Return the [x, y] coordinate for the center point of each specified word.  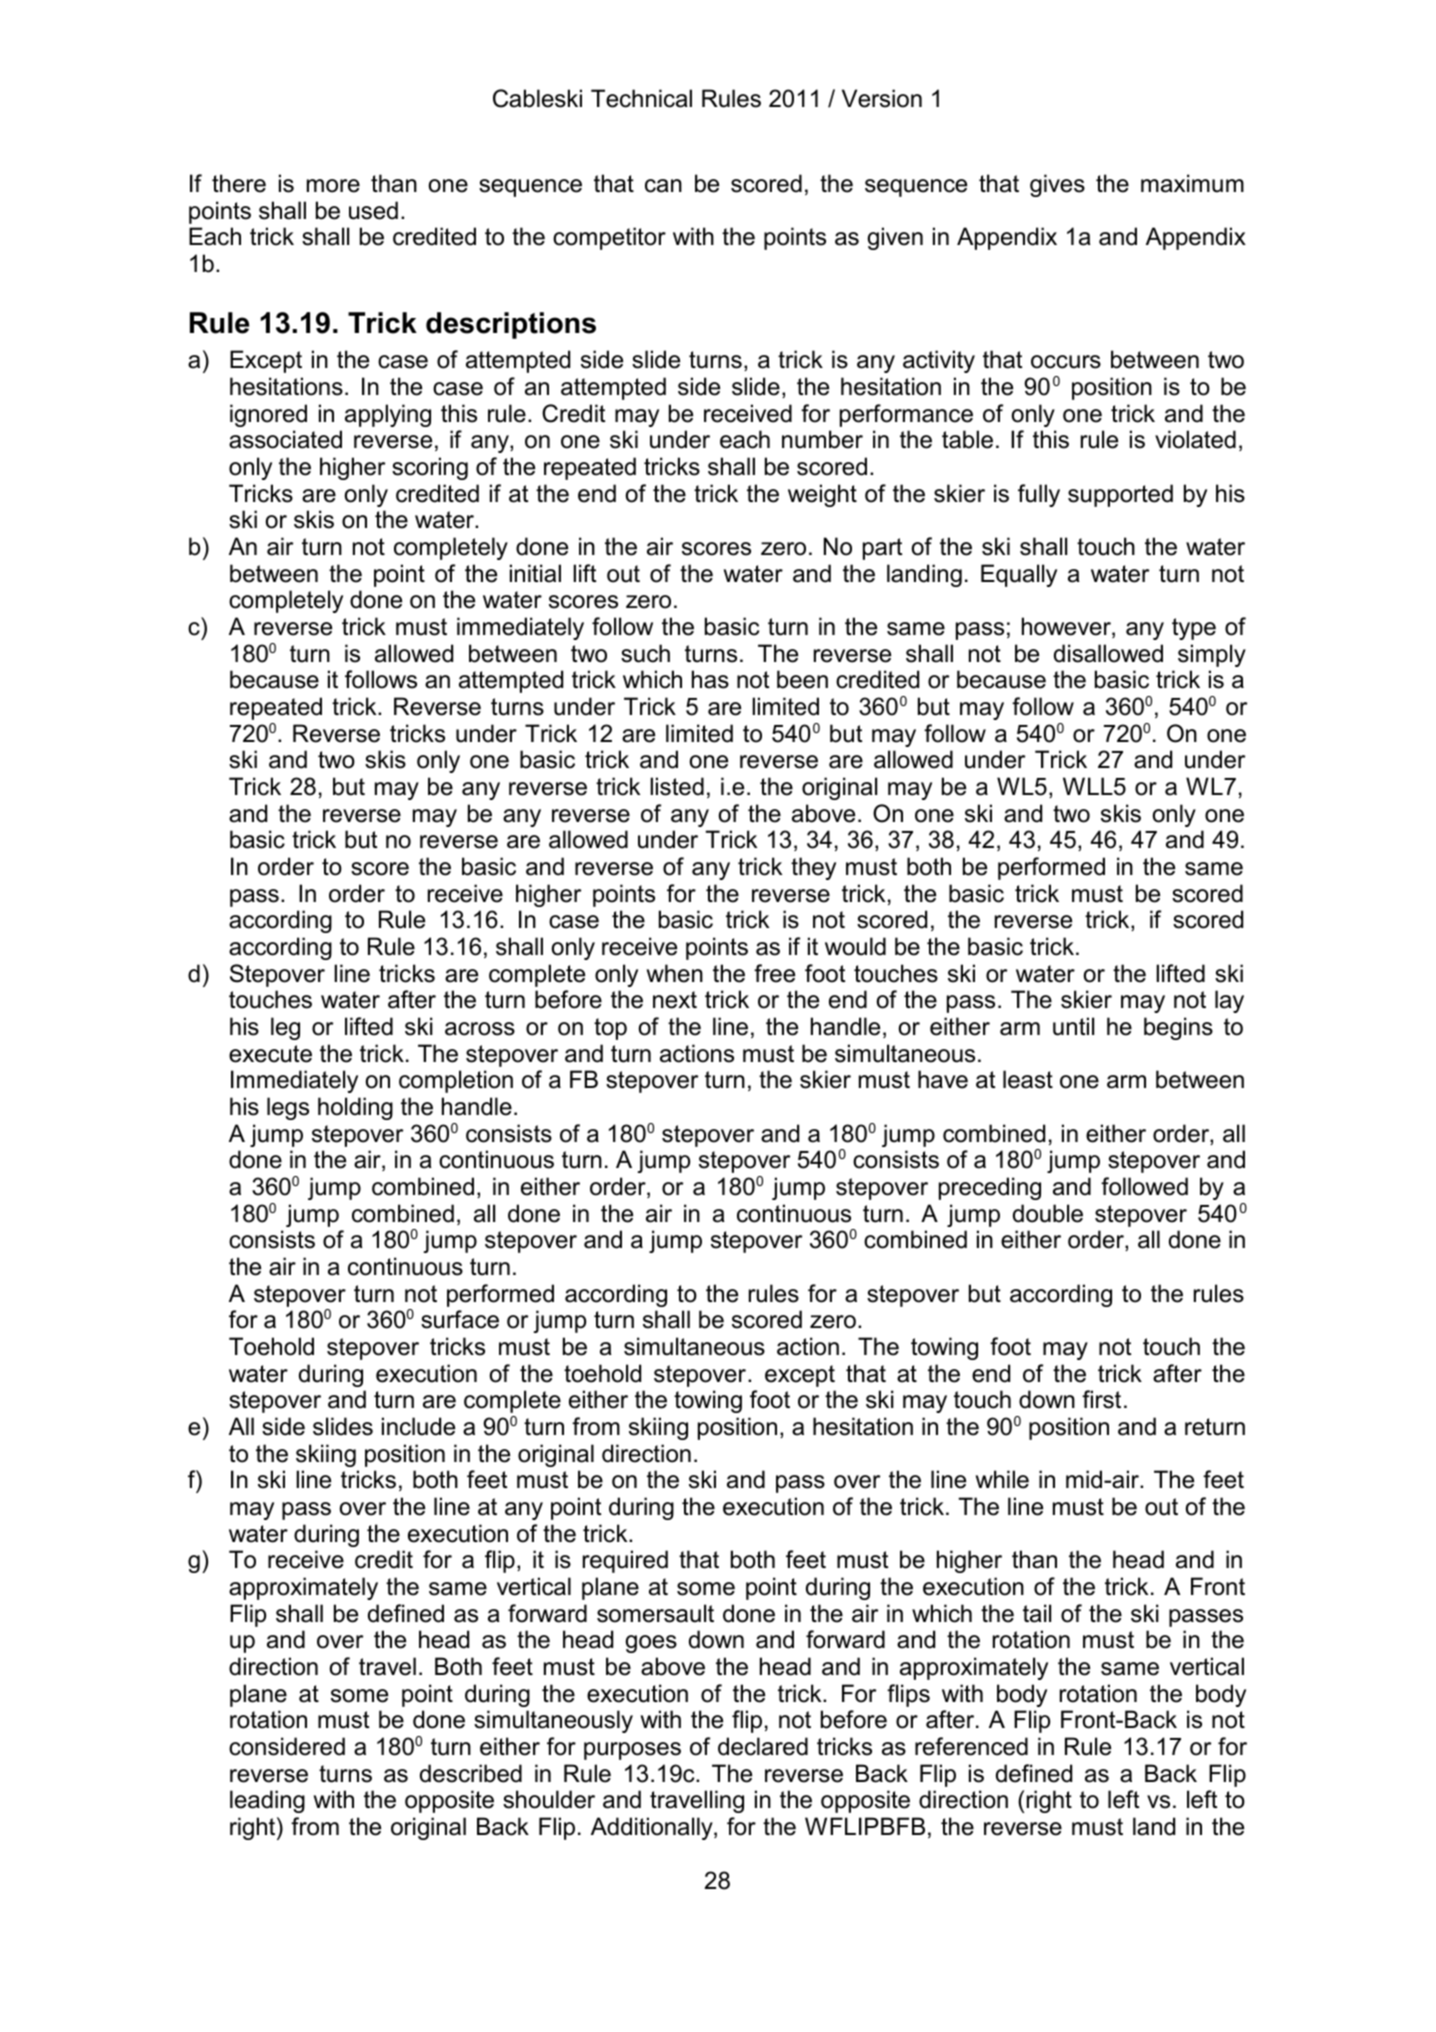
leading [267, 1801]
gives [1057, 185]
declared [763, 1746]
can [663, 186]
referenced [971, 1746]
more [333, 186]
